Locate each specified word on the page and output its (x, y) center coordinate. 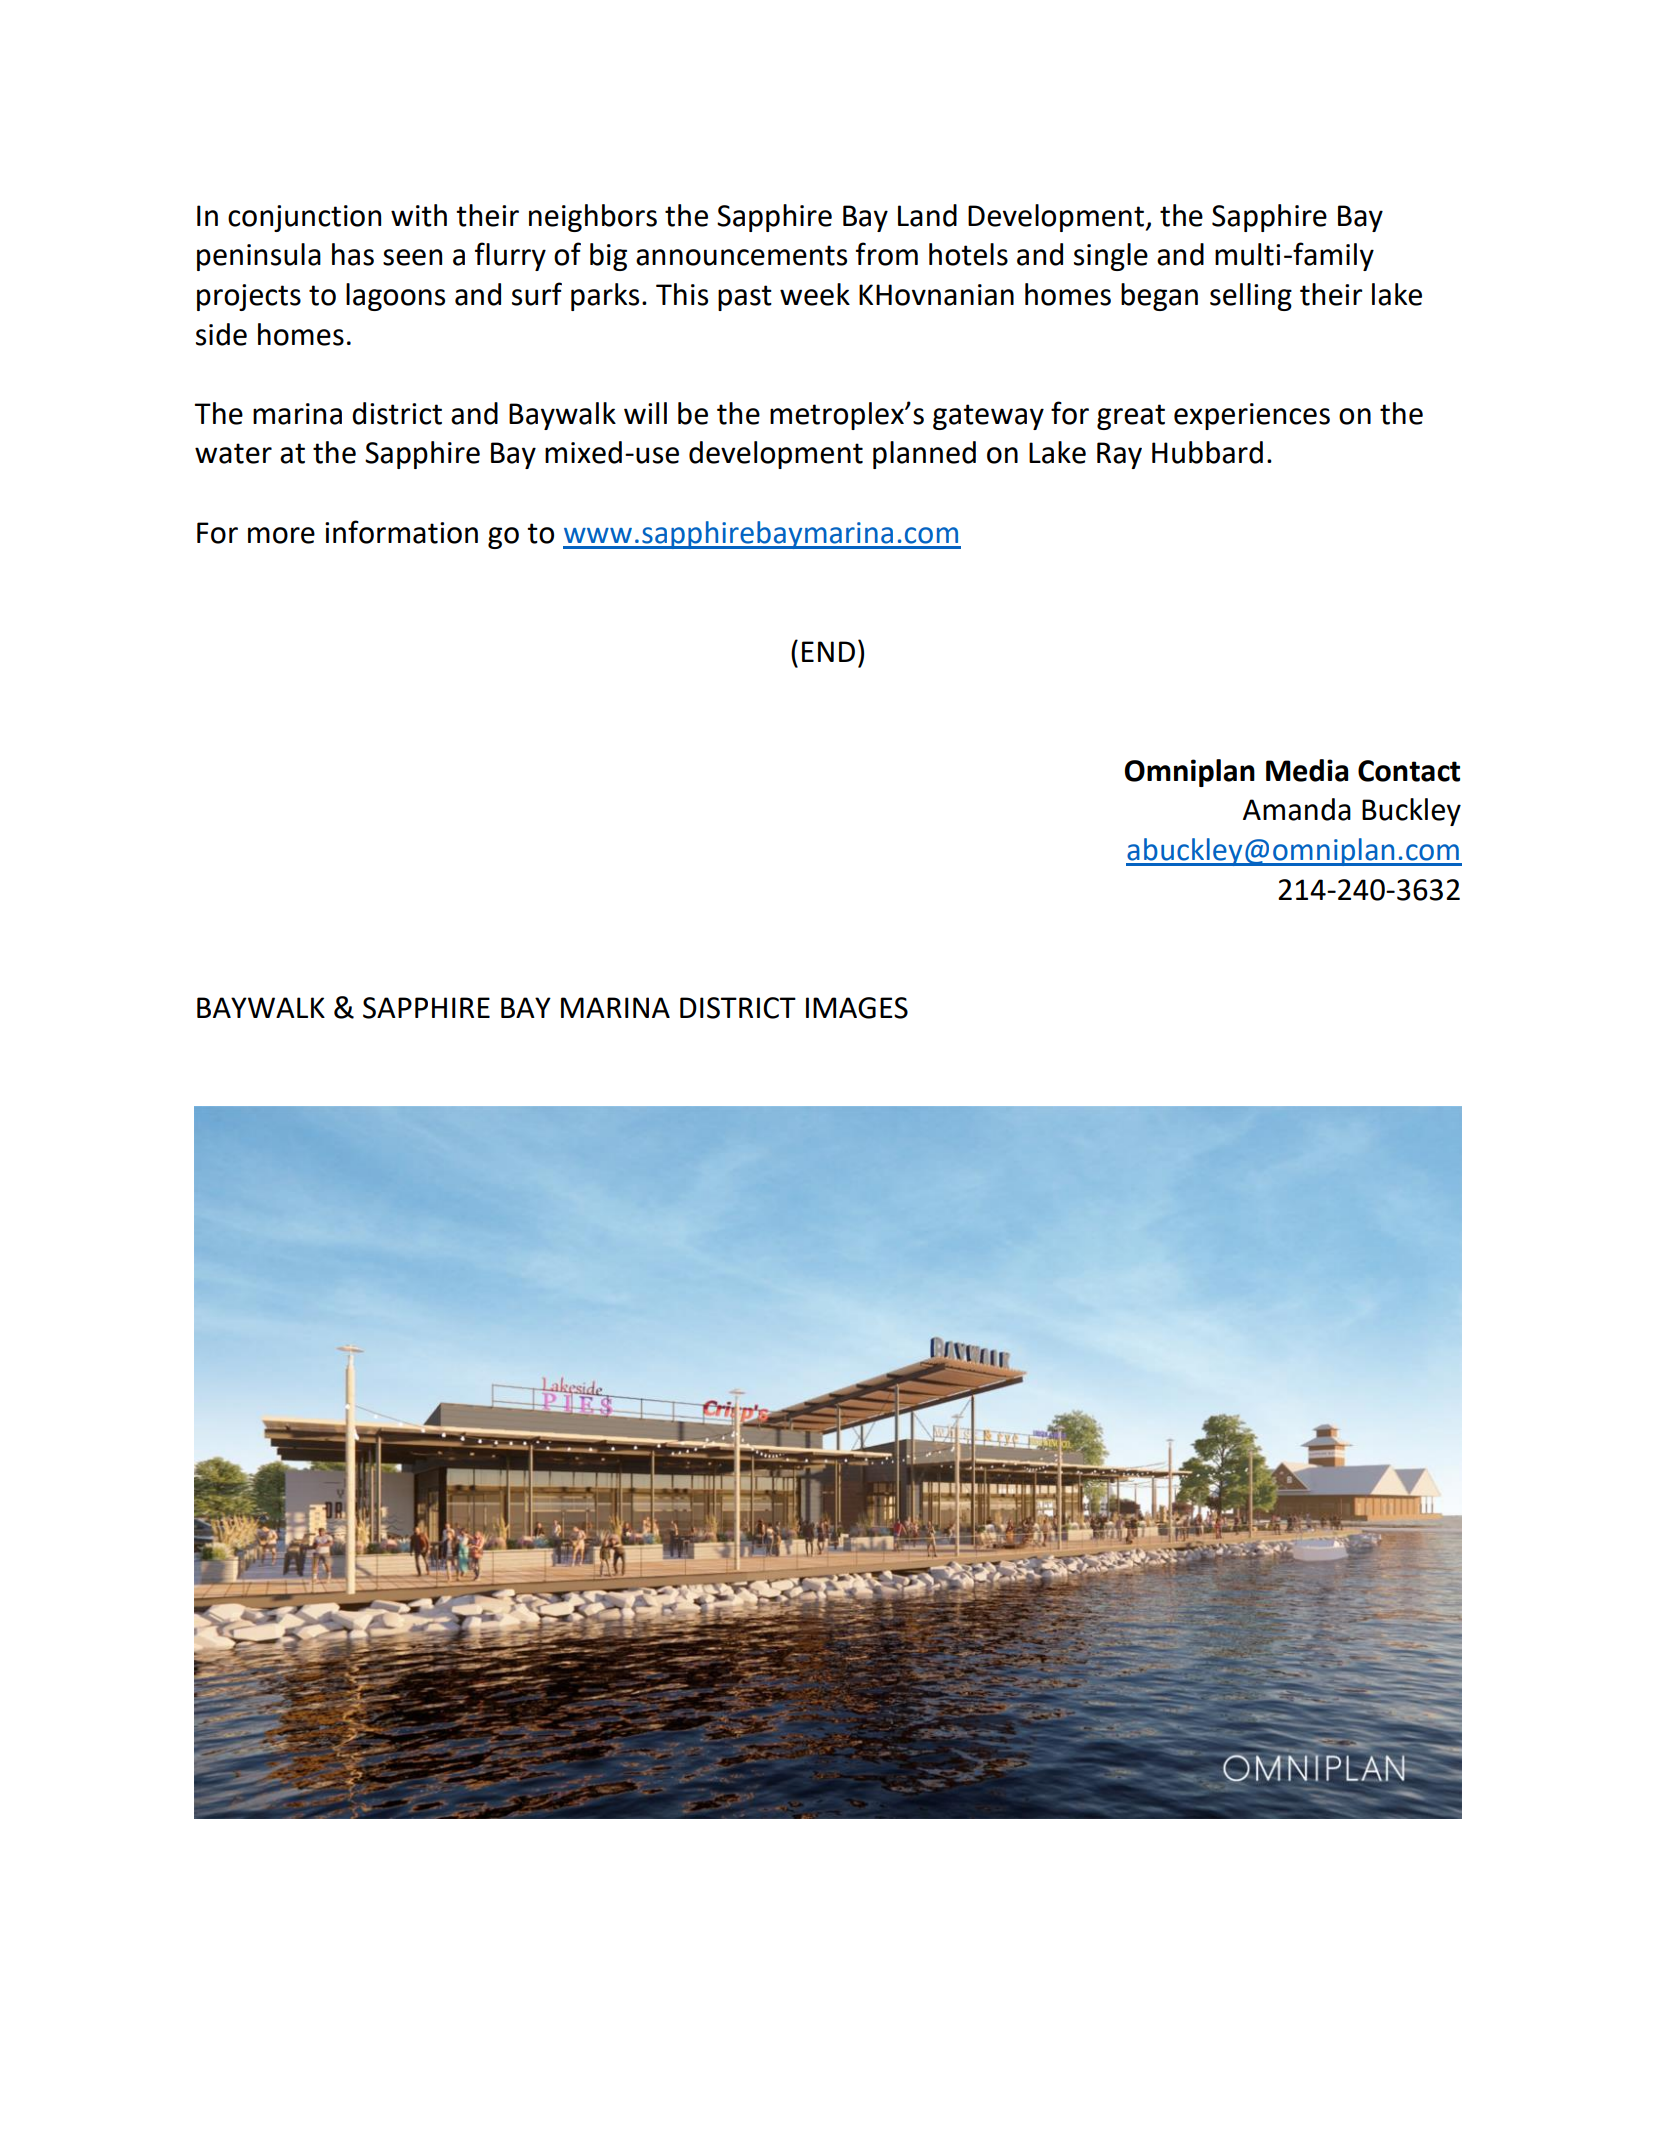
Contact (1409, 771)
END (828, 651)
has (353, 254)
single (1111, 257)
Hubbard (1207, 452)
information (401, 532)
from (887, 254)
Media (1307, 770)
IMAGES (857, 1008)
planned (924, 455)
